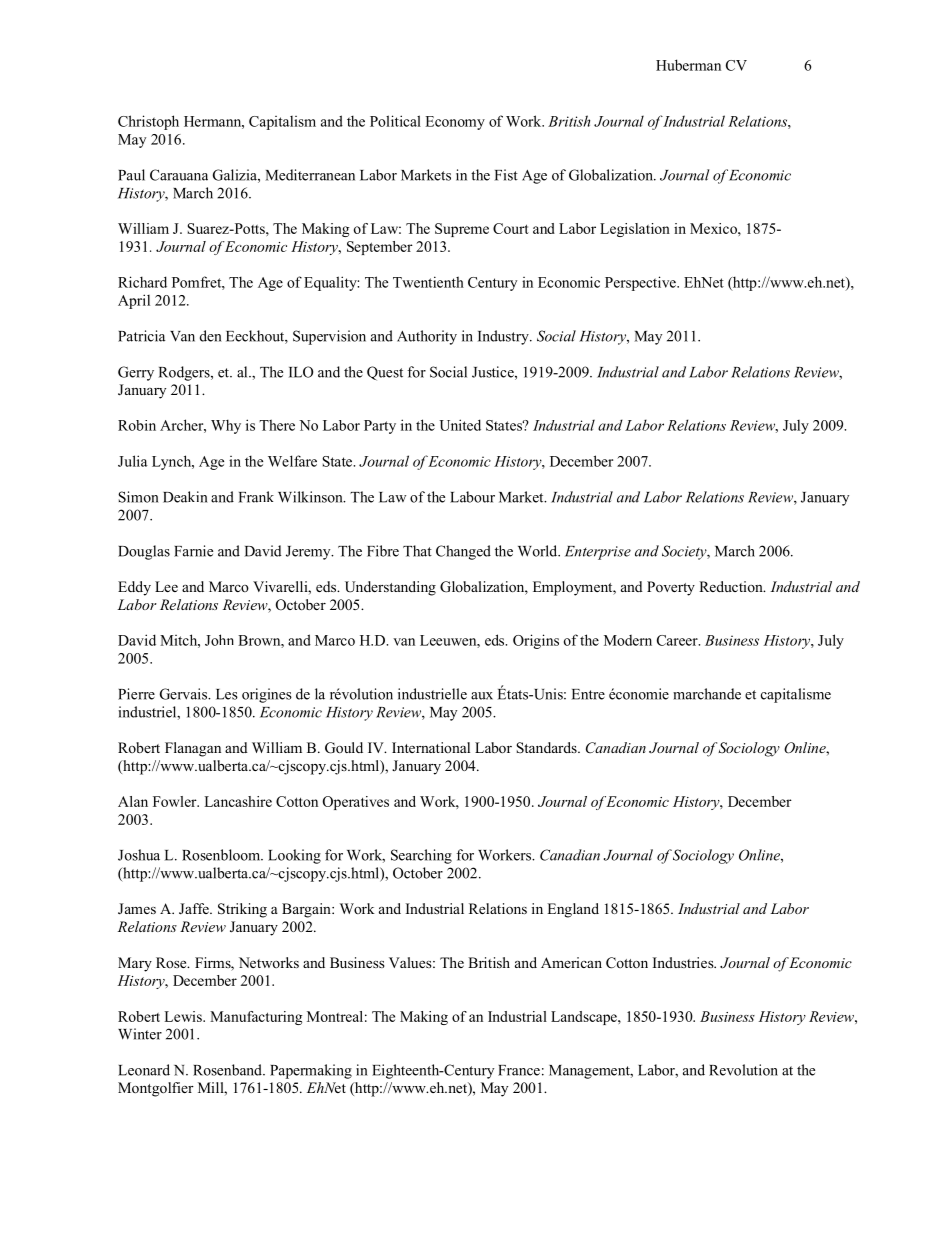 The image size is (952, 1233). Describe the element at coordinates (671, 588) in the screenshot. I see `Poverty` at that location.
